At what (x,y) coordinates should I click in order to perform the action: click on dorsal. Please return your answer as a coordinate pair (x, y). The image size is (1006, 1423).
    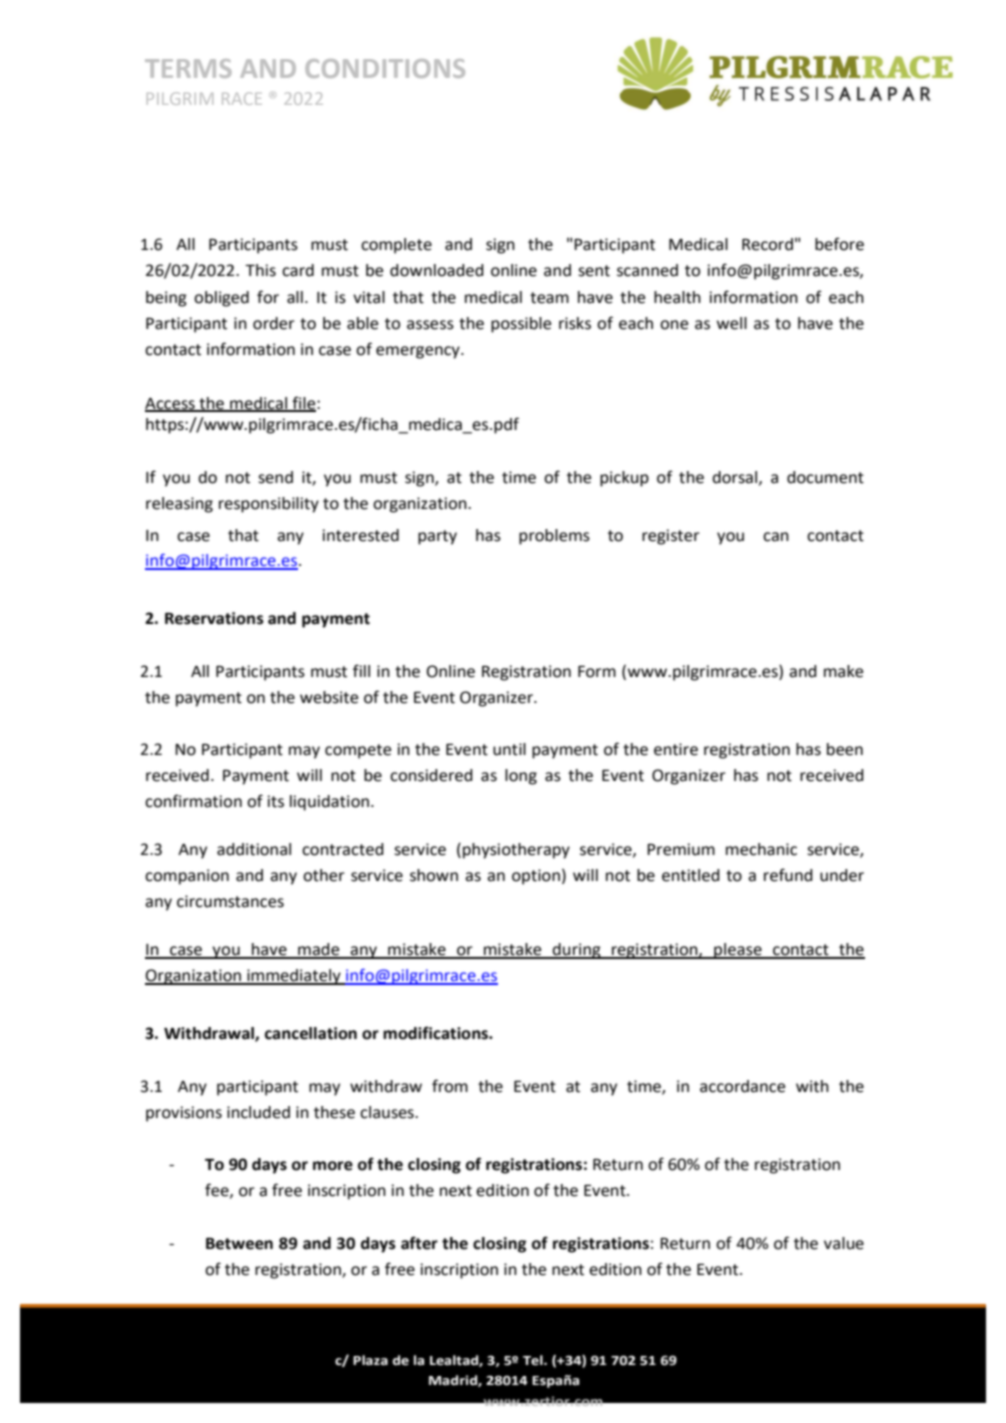
    Looking at the image, I should click on (734, 477).
